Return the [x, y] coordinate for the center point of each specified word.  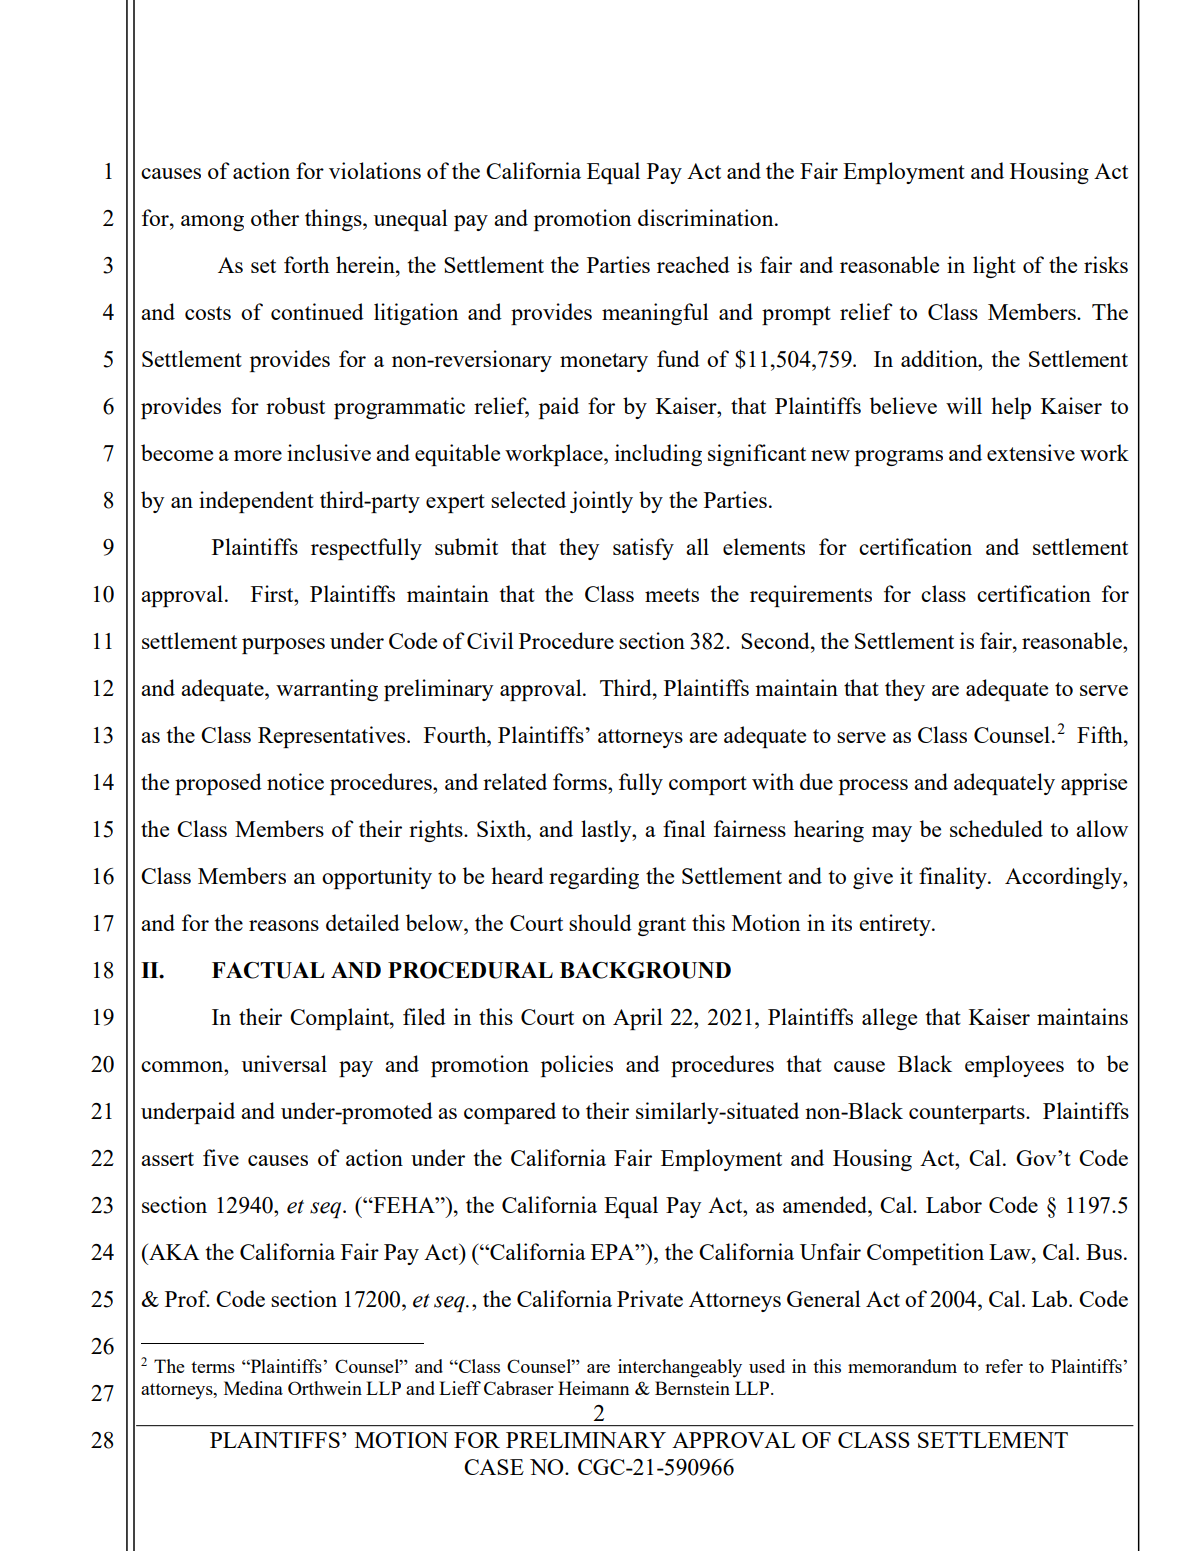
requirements [811, 596]
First [273, 593]
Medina [253, 1388]
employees [1014, 1066]
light [994, 267]
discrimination [707, 217]
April [638, 1019]
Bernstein [692, 1388]
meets [672, 595]
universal [284, 1063]
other [275, 217]
